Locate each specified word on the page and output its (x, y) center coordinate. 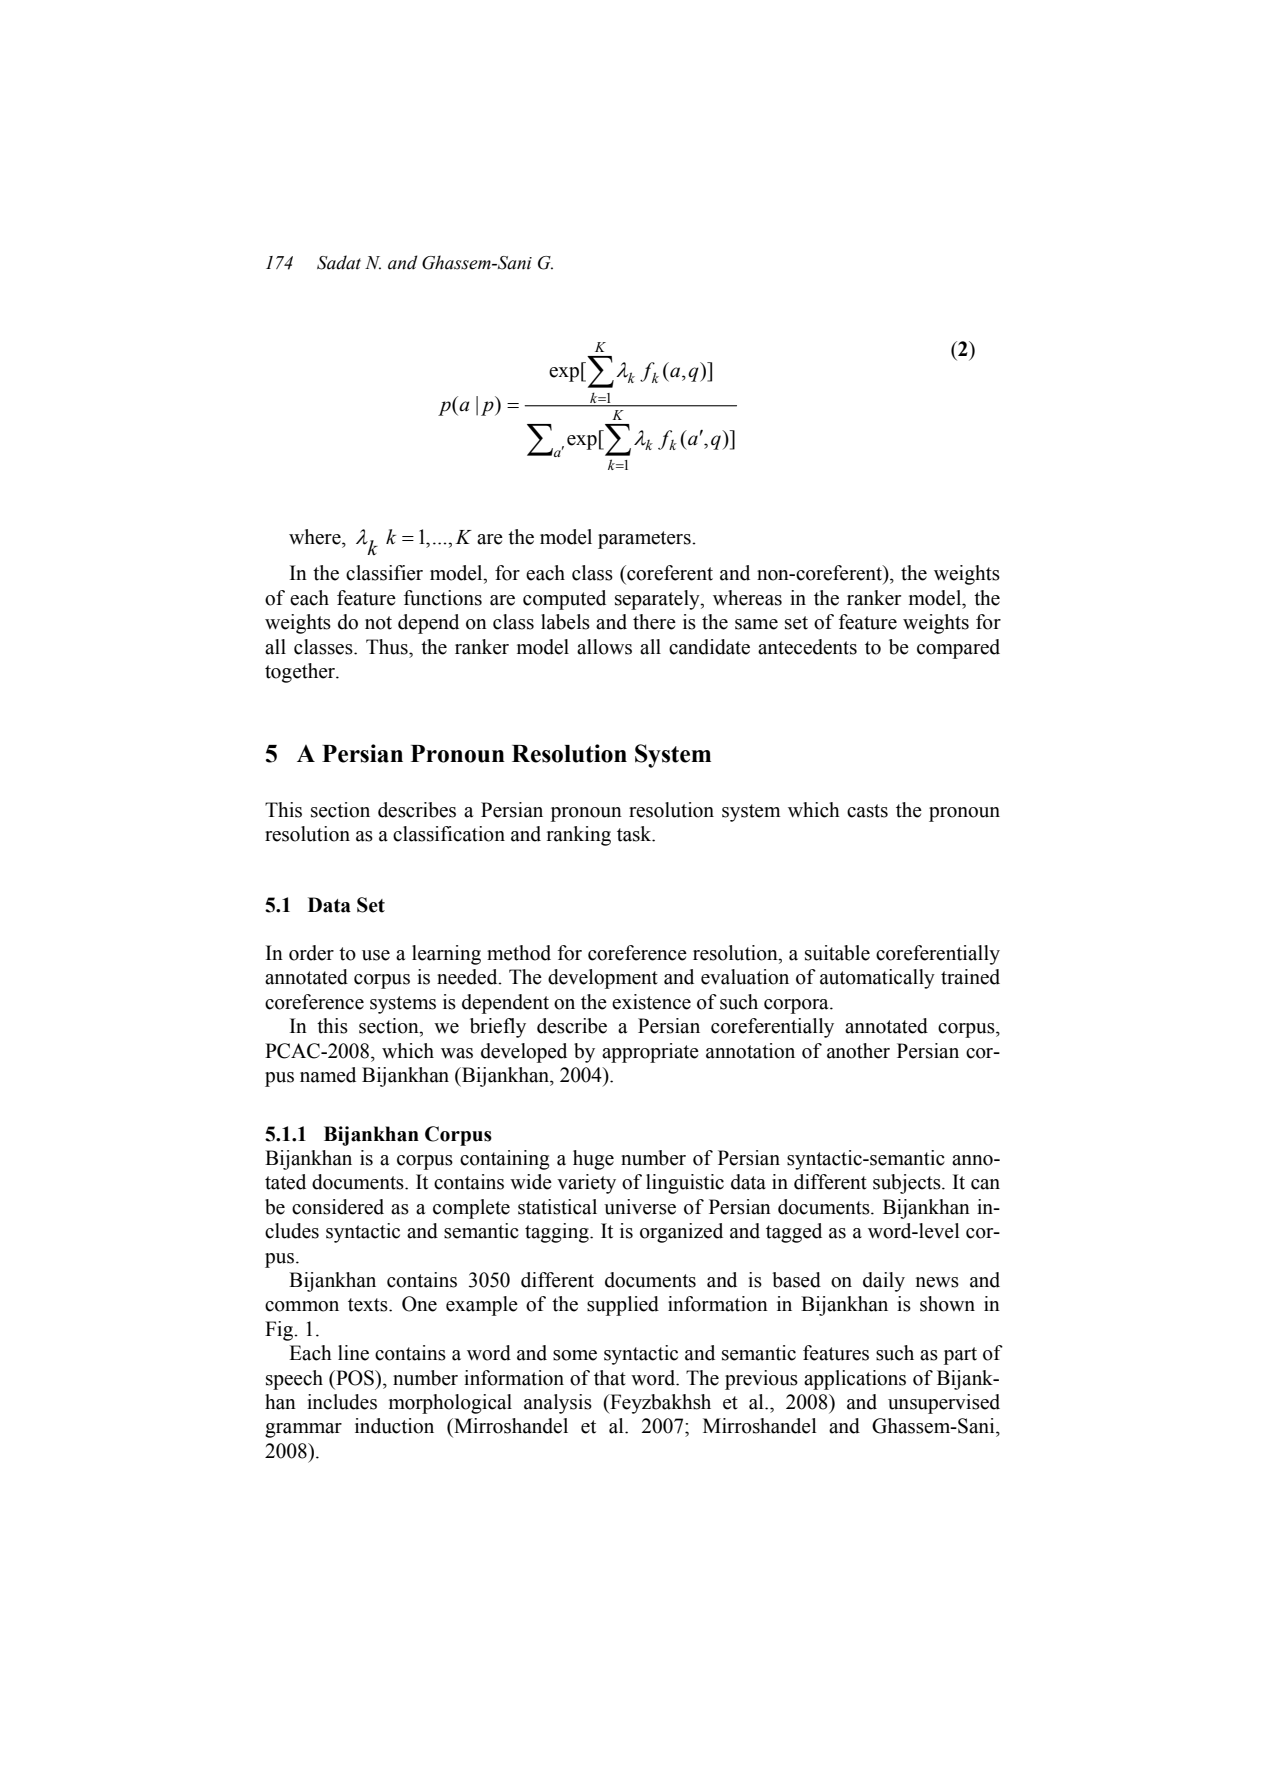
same (756, 624)
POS (355, 1378)
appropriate (650, 1053)
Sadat (339, 262)
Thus (388, 647)
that (610, 1378)
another (858, 1051)
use (376, 955)
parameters (645, 540)
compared (958, 649)
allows (604, 647)
